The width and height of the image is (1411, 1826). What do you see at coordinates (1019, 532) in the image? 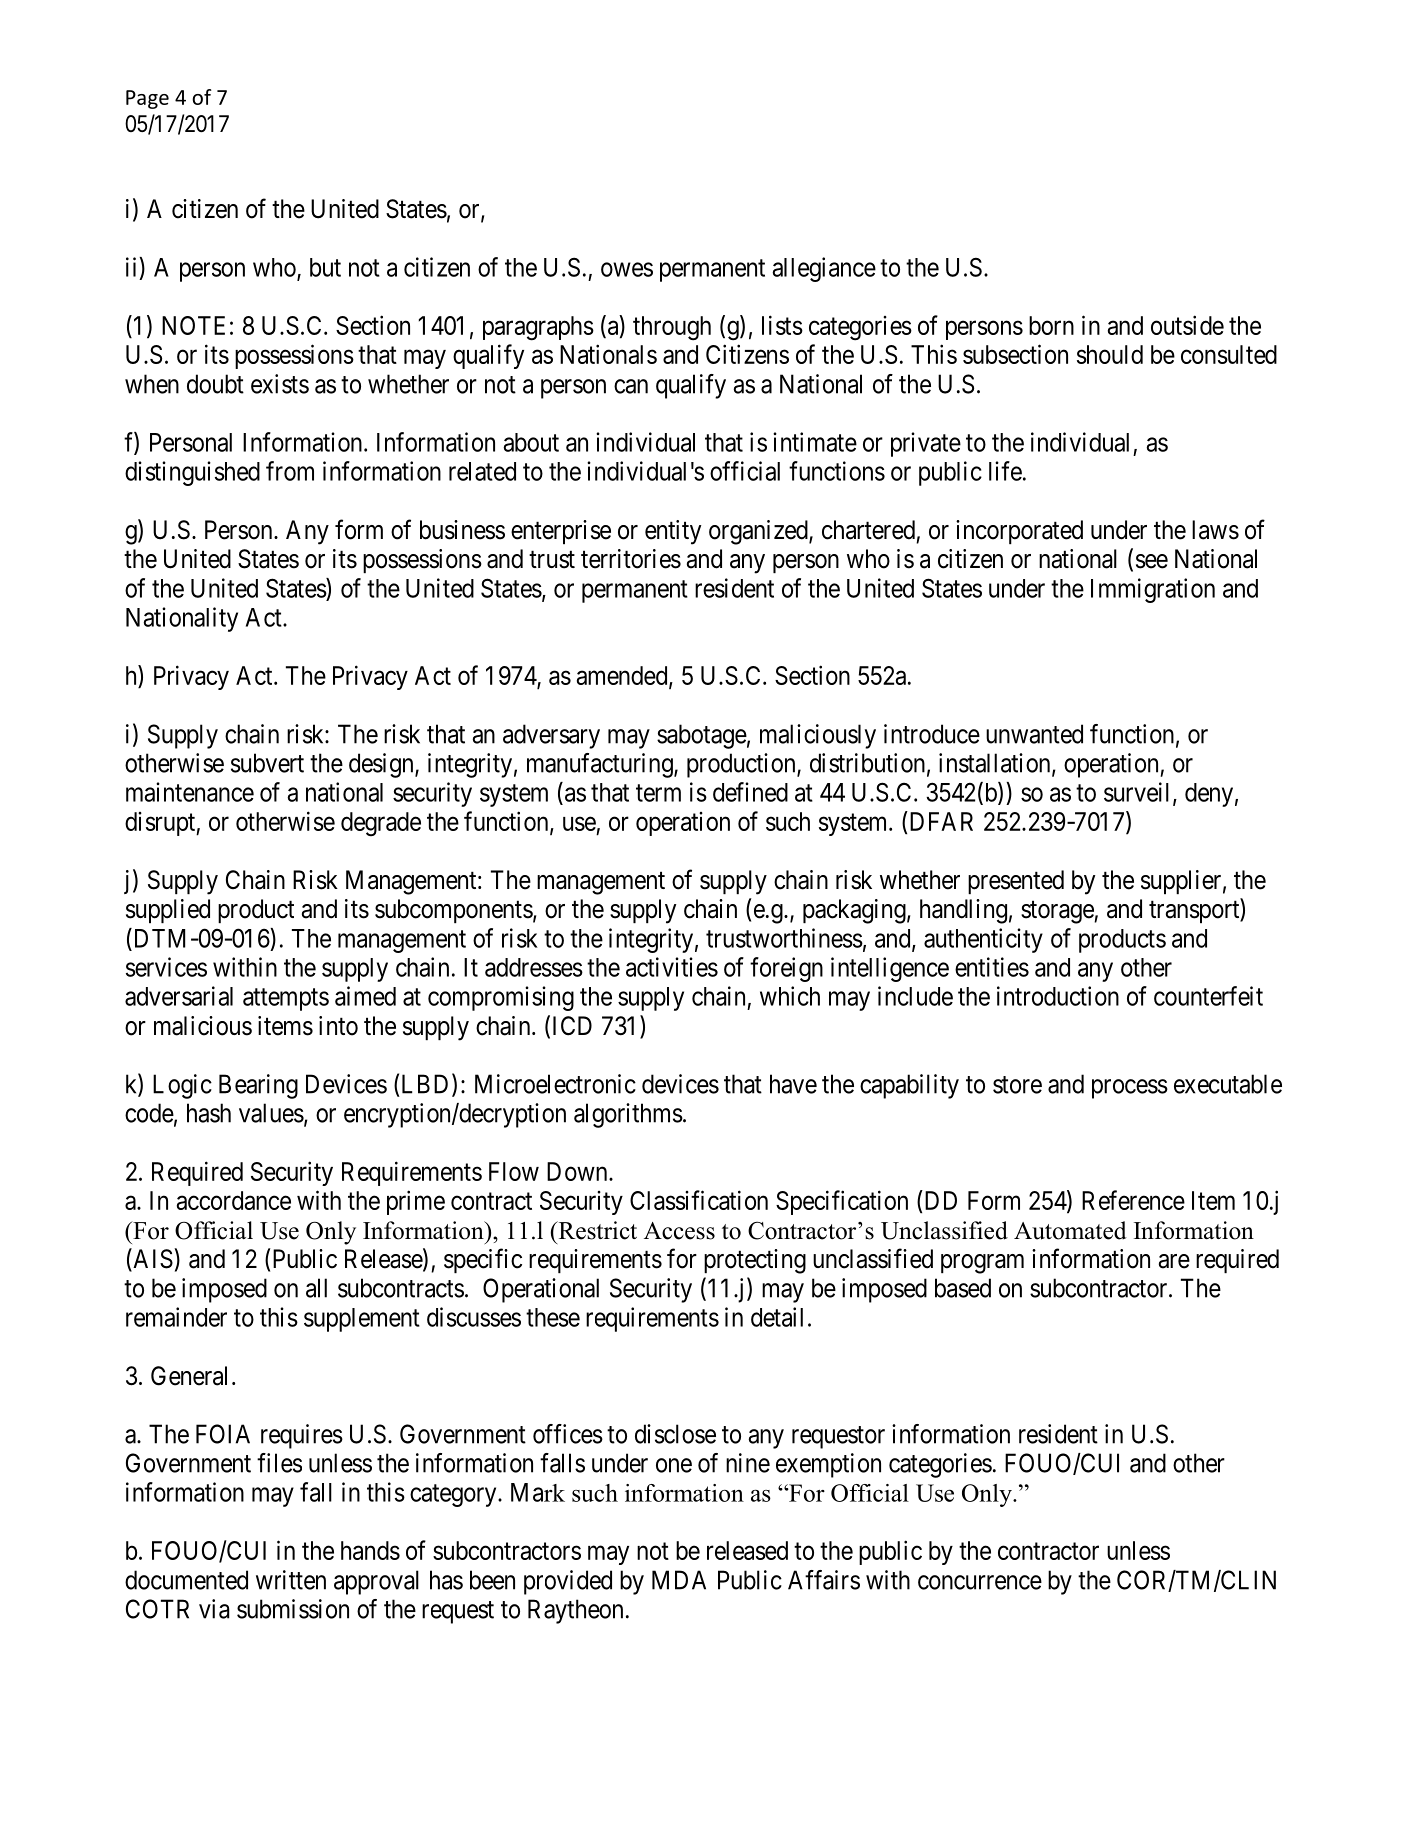
I see `incorporated` at bounding box center [1019, 532].
